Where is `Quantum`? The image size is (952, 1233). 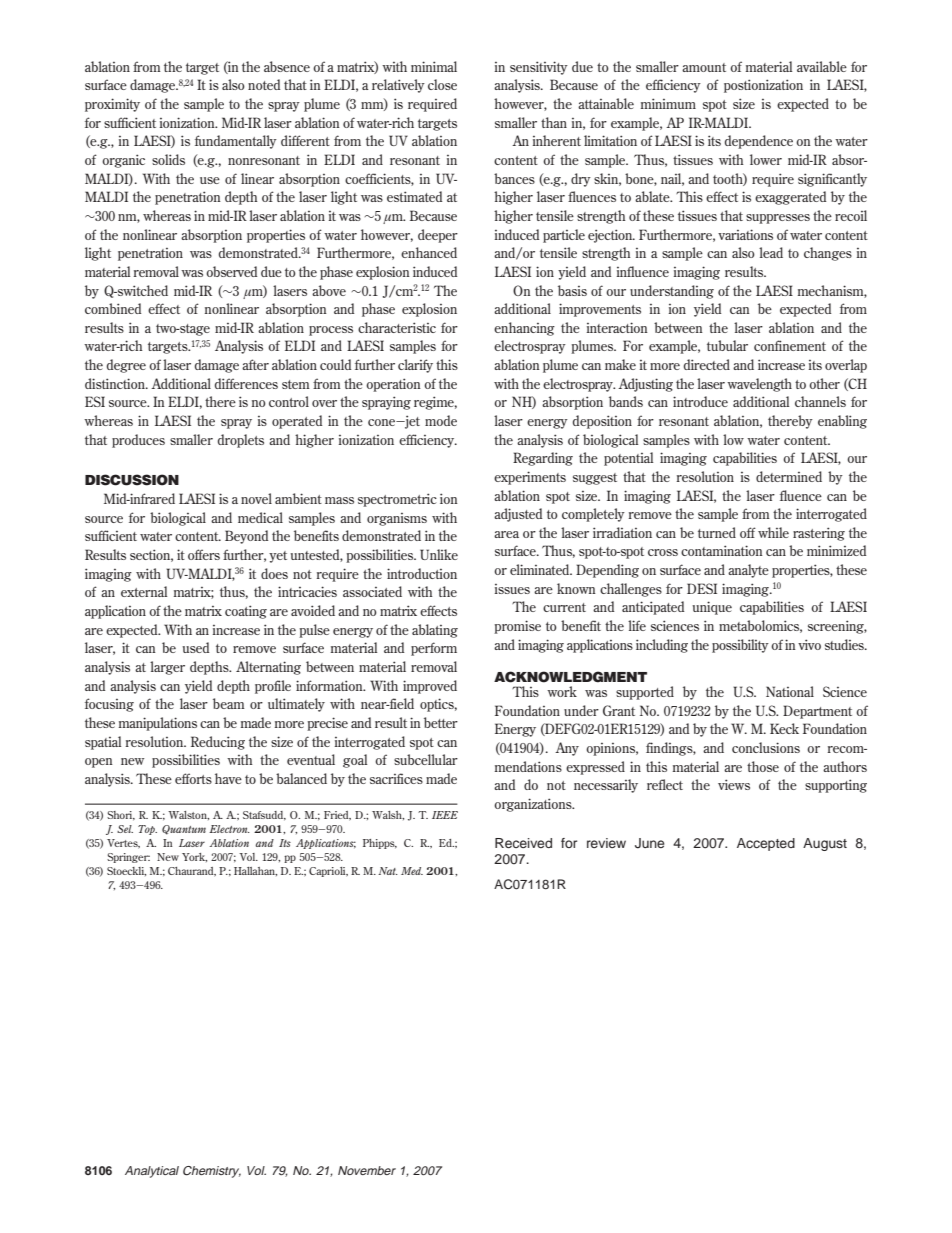 Quantum is located at coordinates (184, 830).
